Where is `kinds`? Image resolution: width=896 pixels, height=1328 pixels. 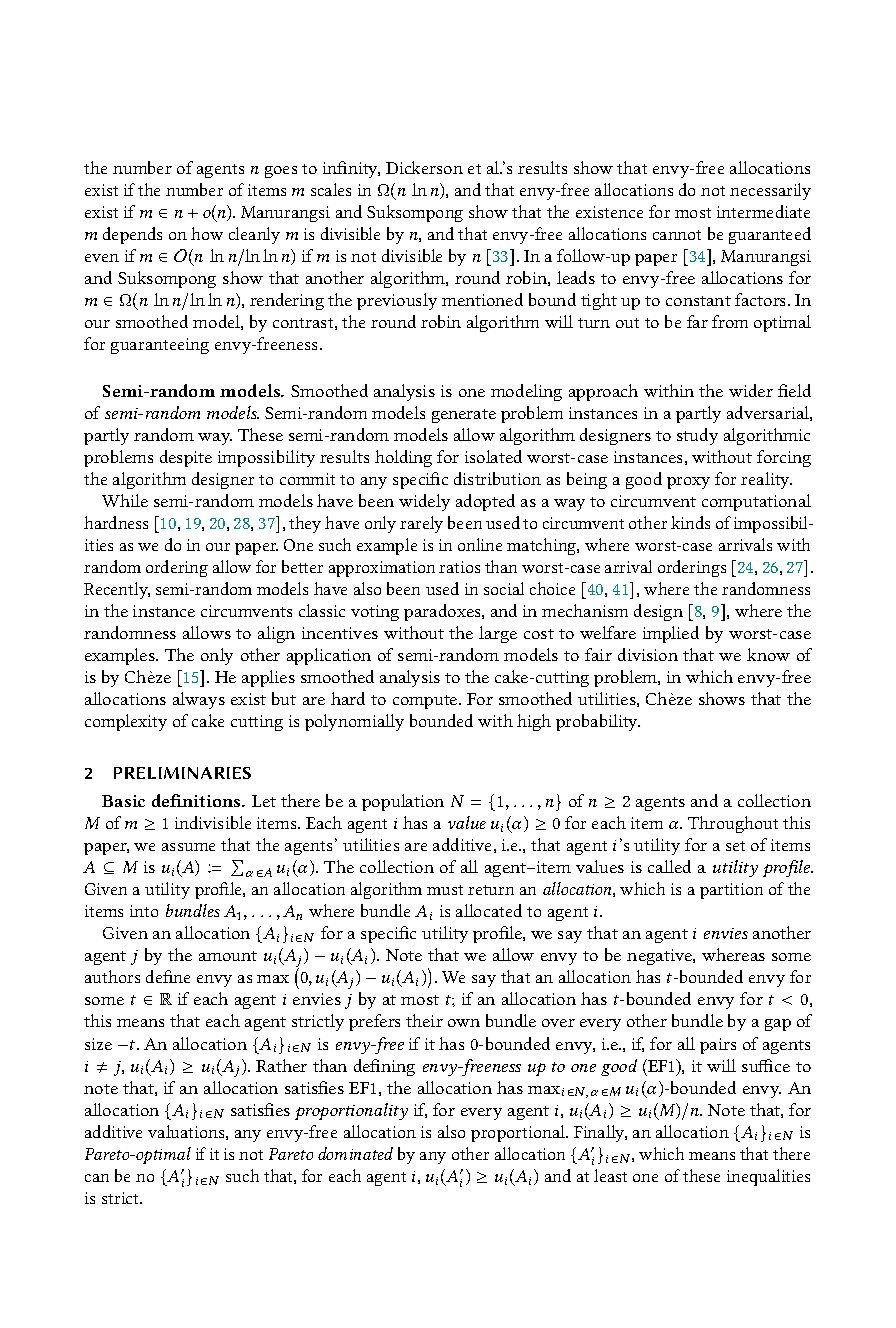
kinds is located at coordinates (690, 522).
